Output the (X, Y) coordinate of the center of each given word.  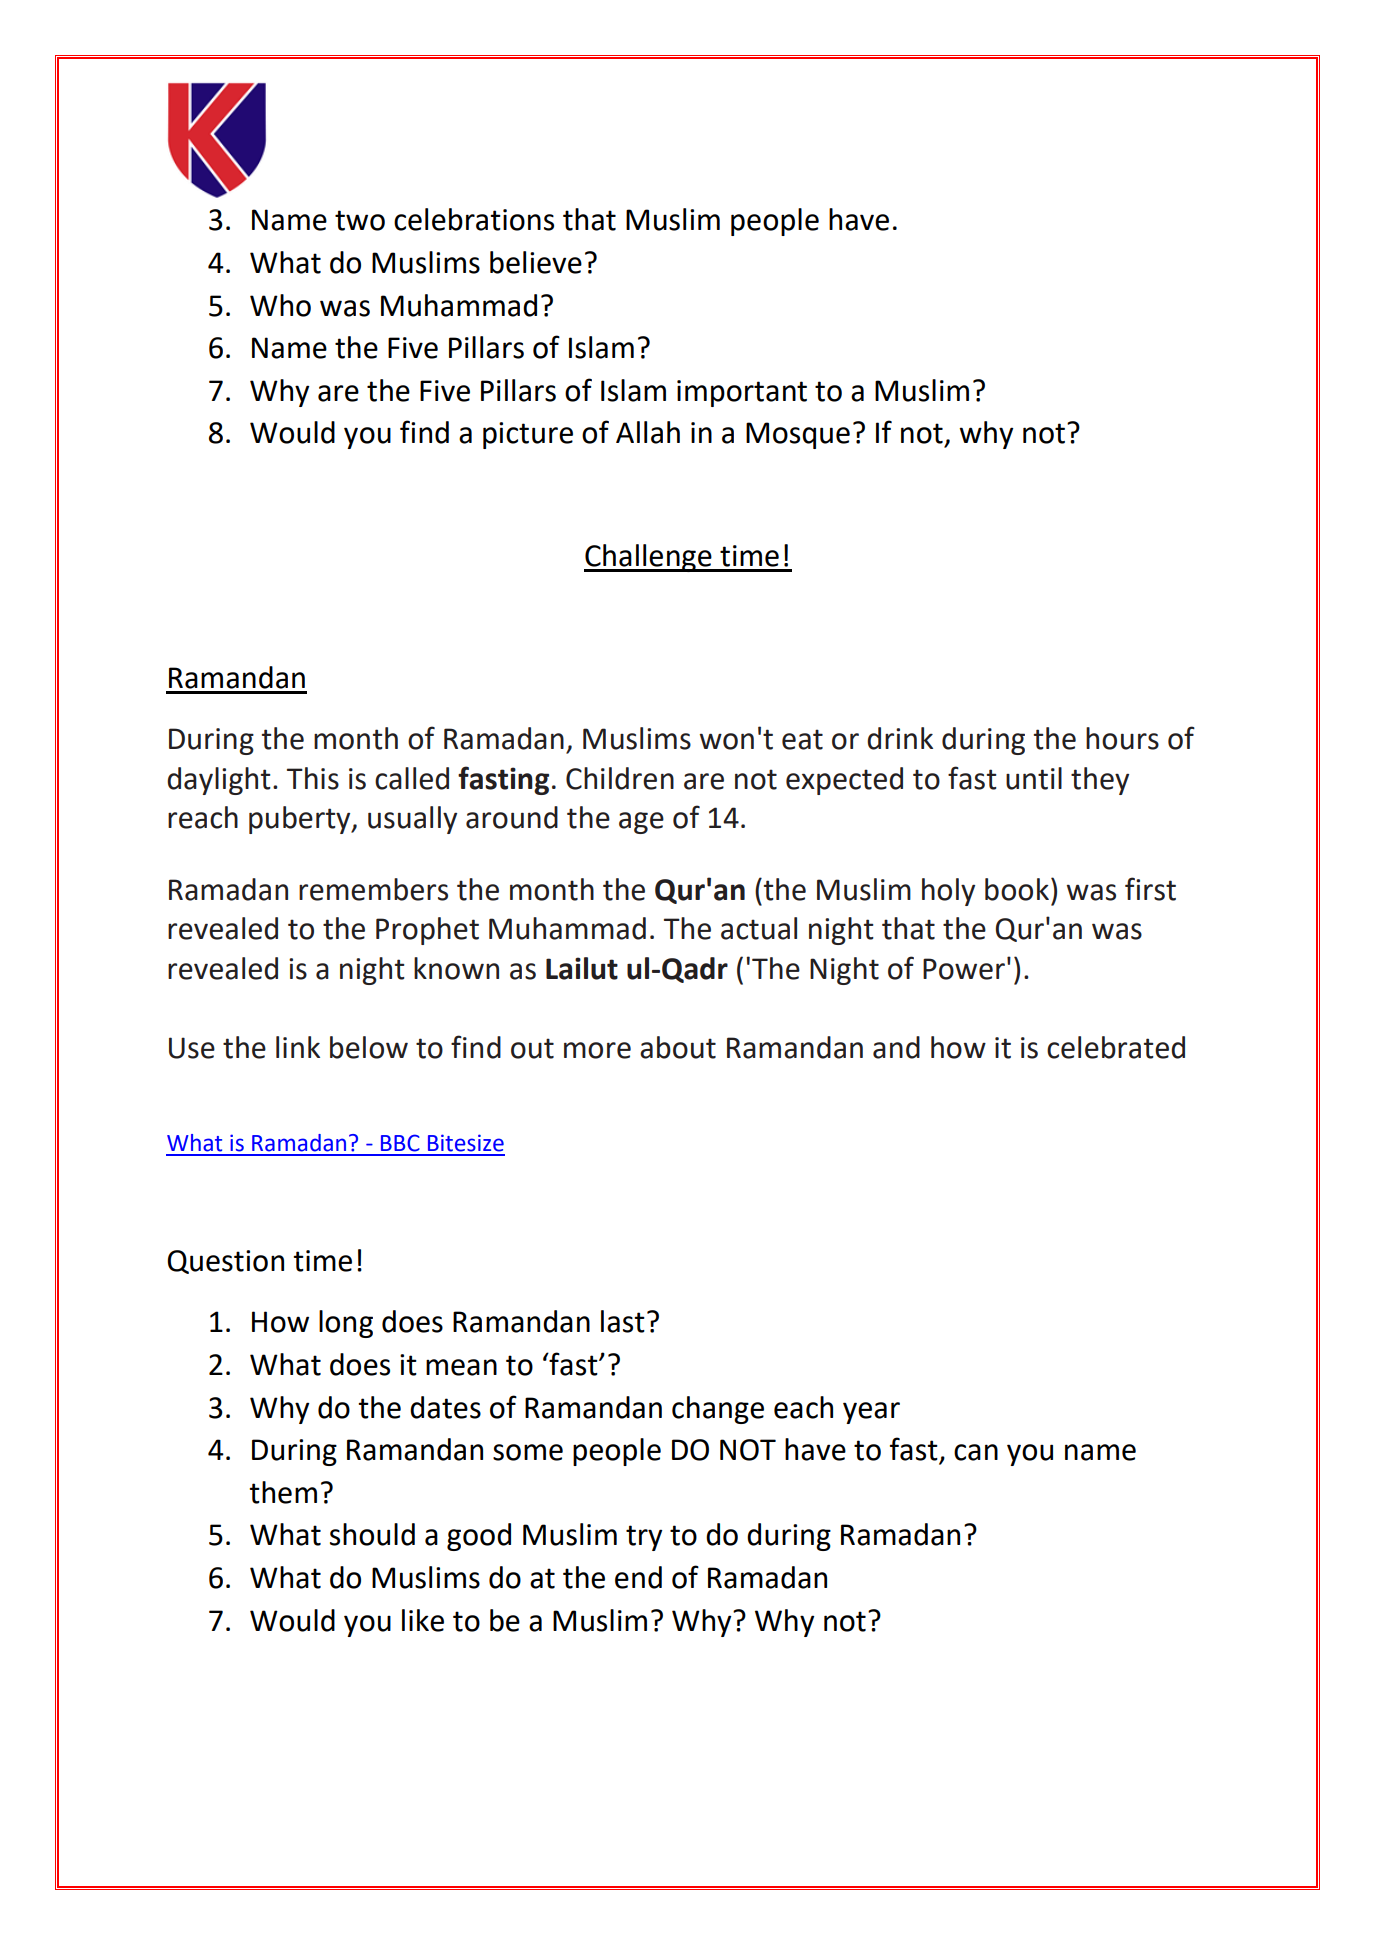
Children (620, 778)
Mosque (798, 435)
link (298, 1047)
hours (1122, 738)
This (313, 778)
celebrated (1116, 1047)
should (372, 1534)
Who (280, 305)
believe (536, 262)
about (678, 1047)
